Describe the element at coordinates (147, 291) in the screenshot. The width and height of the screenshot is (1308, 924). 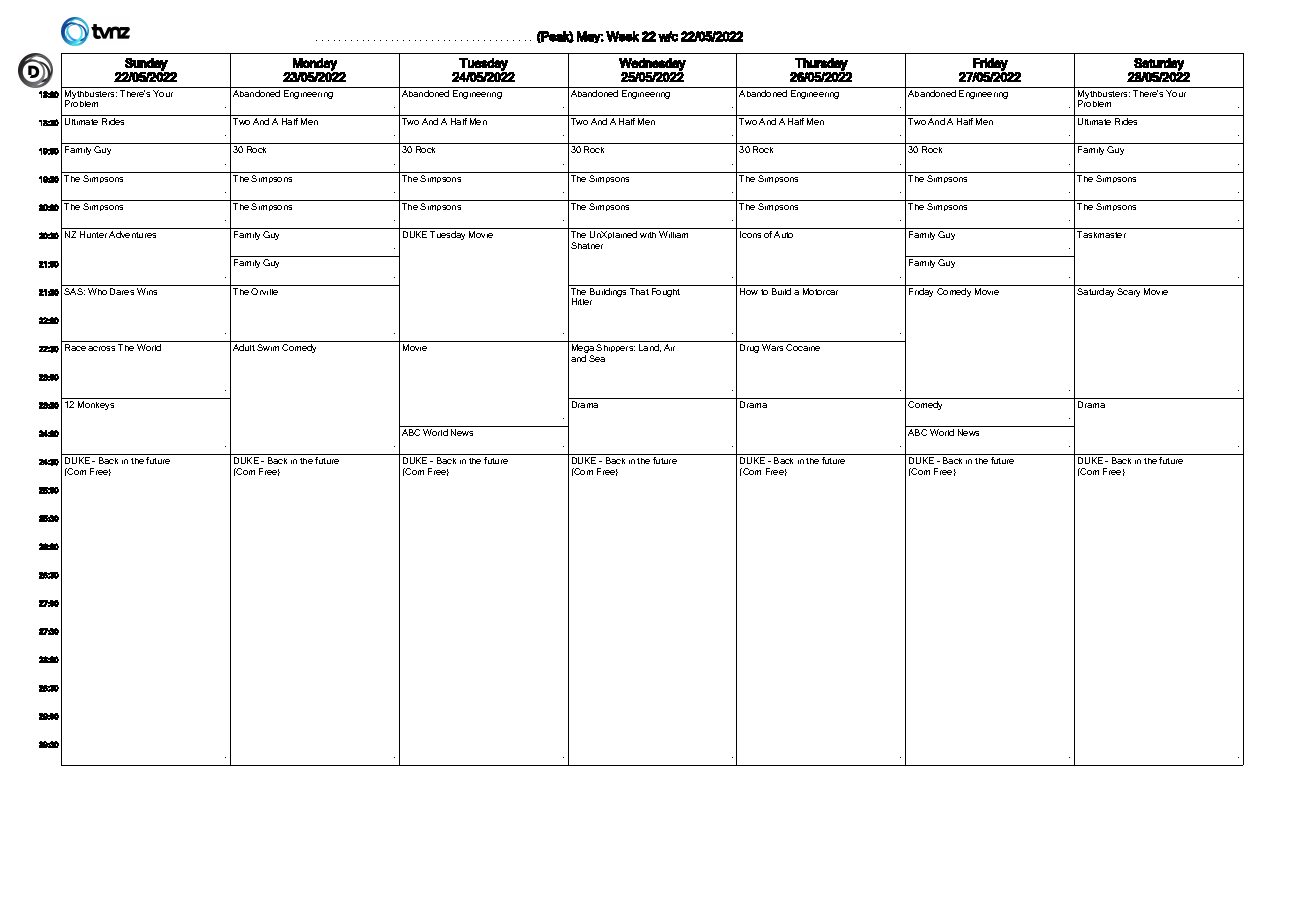
I see `Wins` at that location.
